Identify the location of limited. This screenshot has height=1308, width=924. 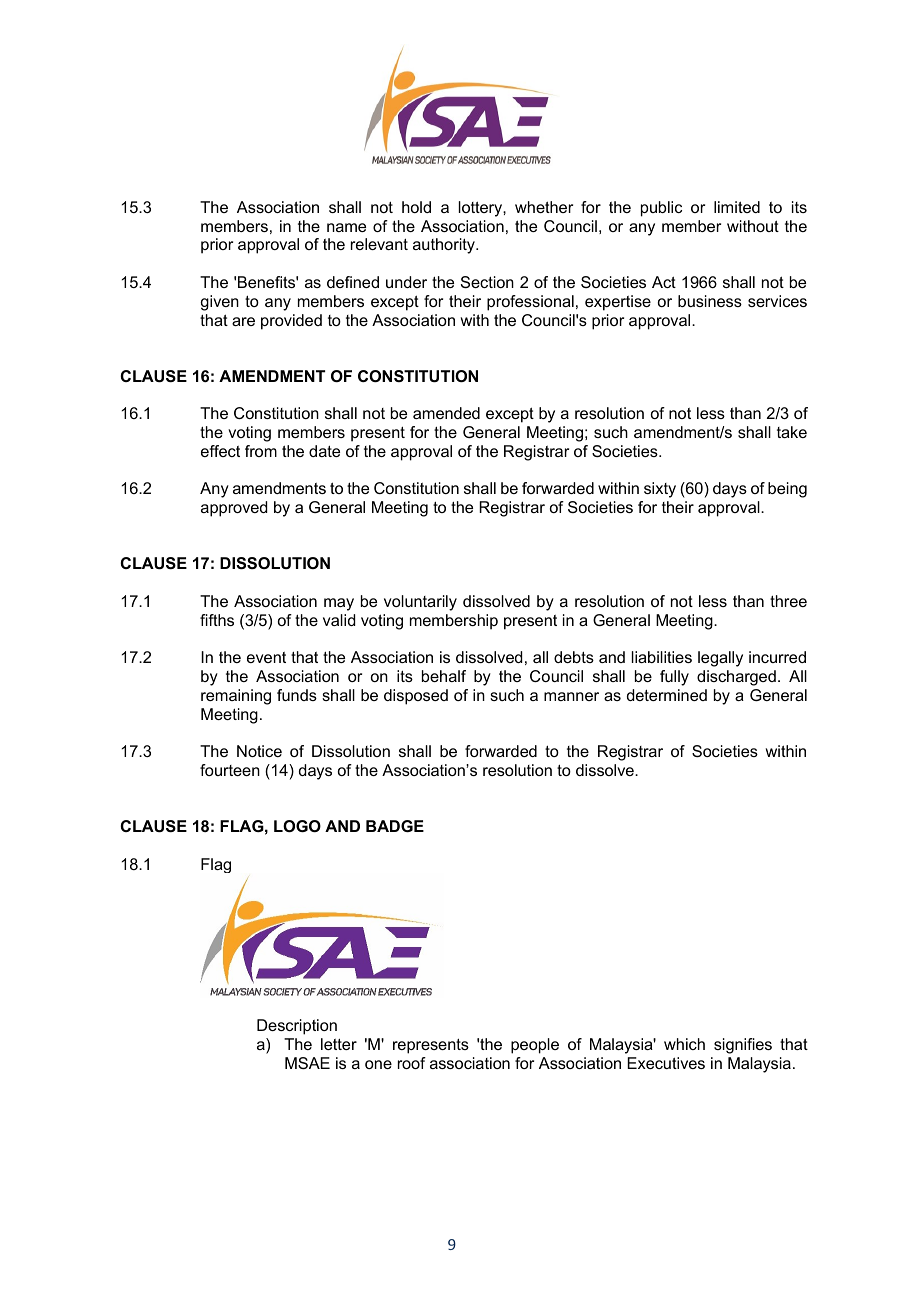
(737, 207).
